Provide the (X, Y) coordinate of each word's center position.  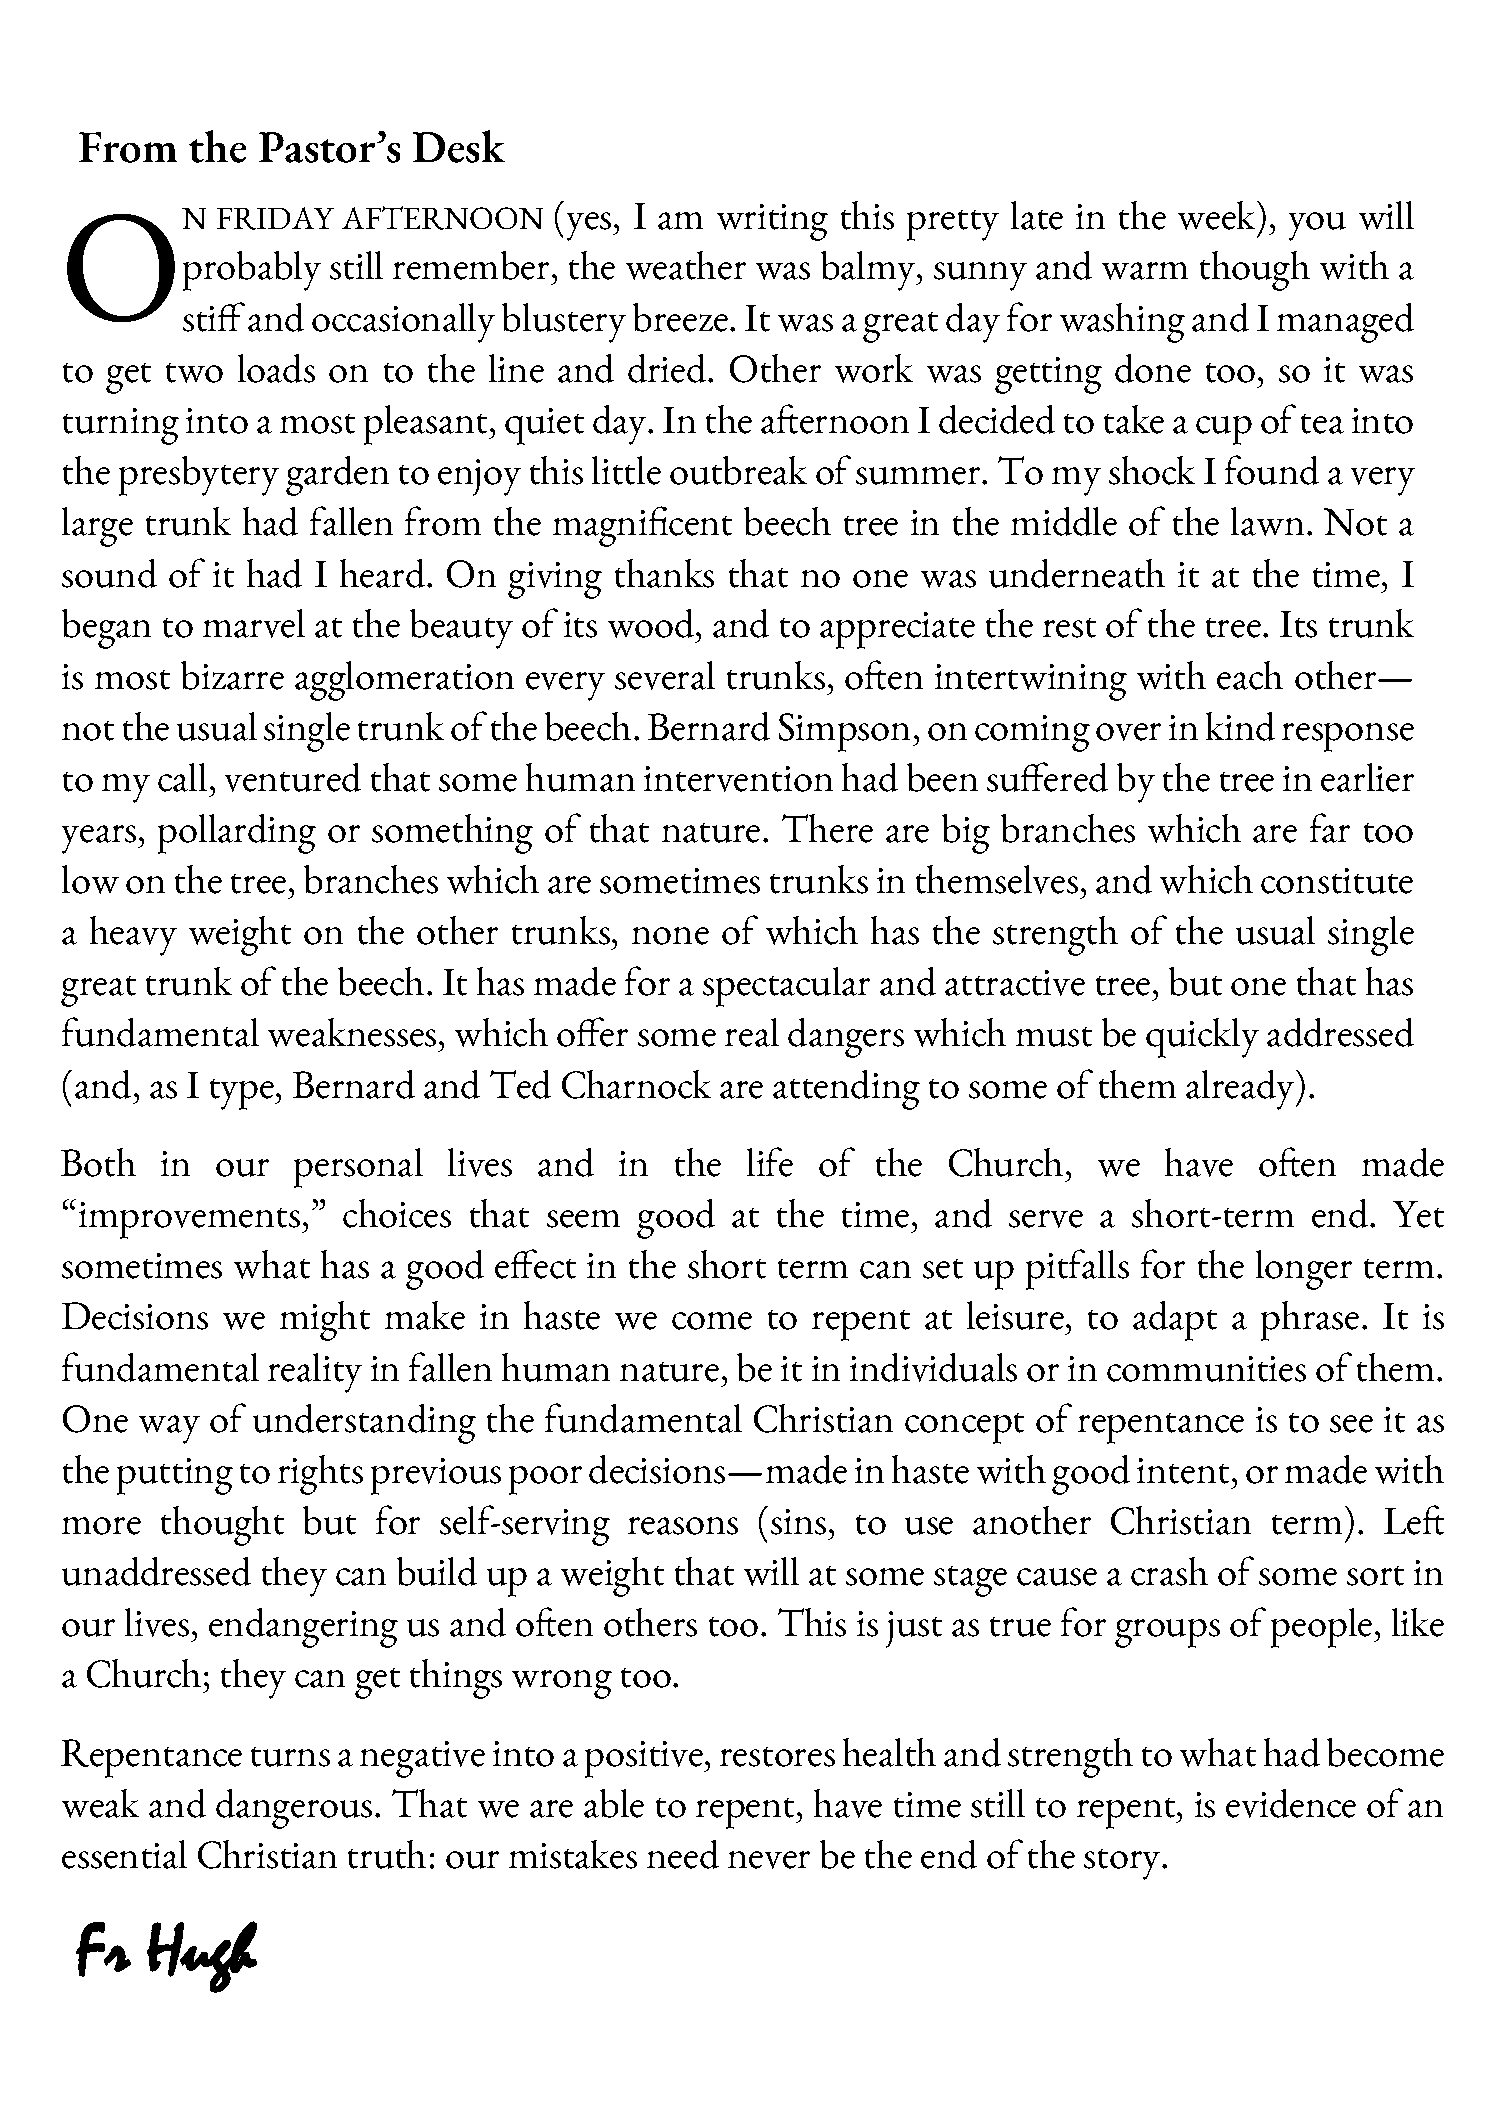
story (1123, 1864)
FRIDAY (275, 218)
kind (1240, 726)
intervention (738, 779)
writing (772, 222)
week (1218, 215)
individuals (933, 1367)
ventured (293, 777)
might (325, 1321)
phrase (1310, 1321)
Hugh (202, 1957)
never (769, 1860)
